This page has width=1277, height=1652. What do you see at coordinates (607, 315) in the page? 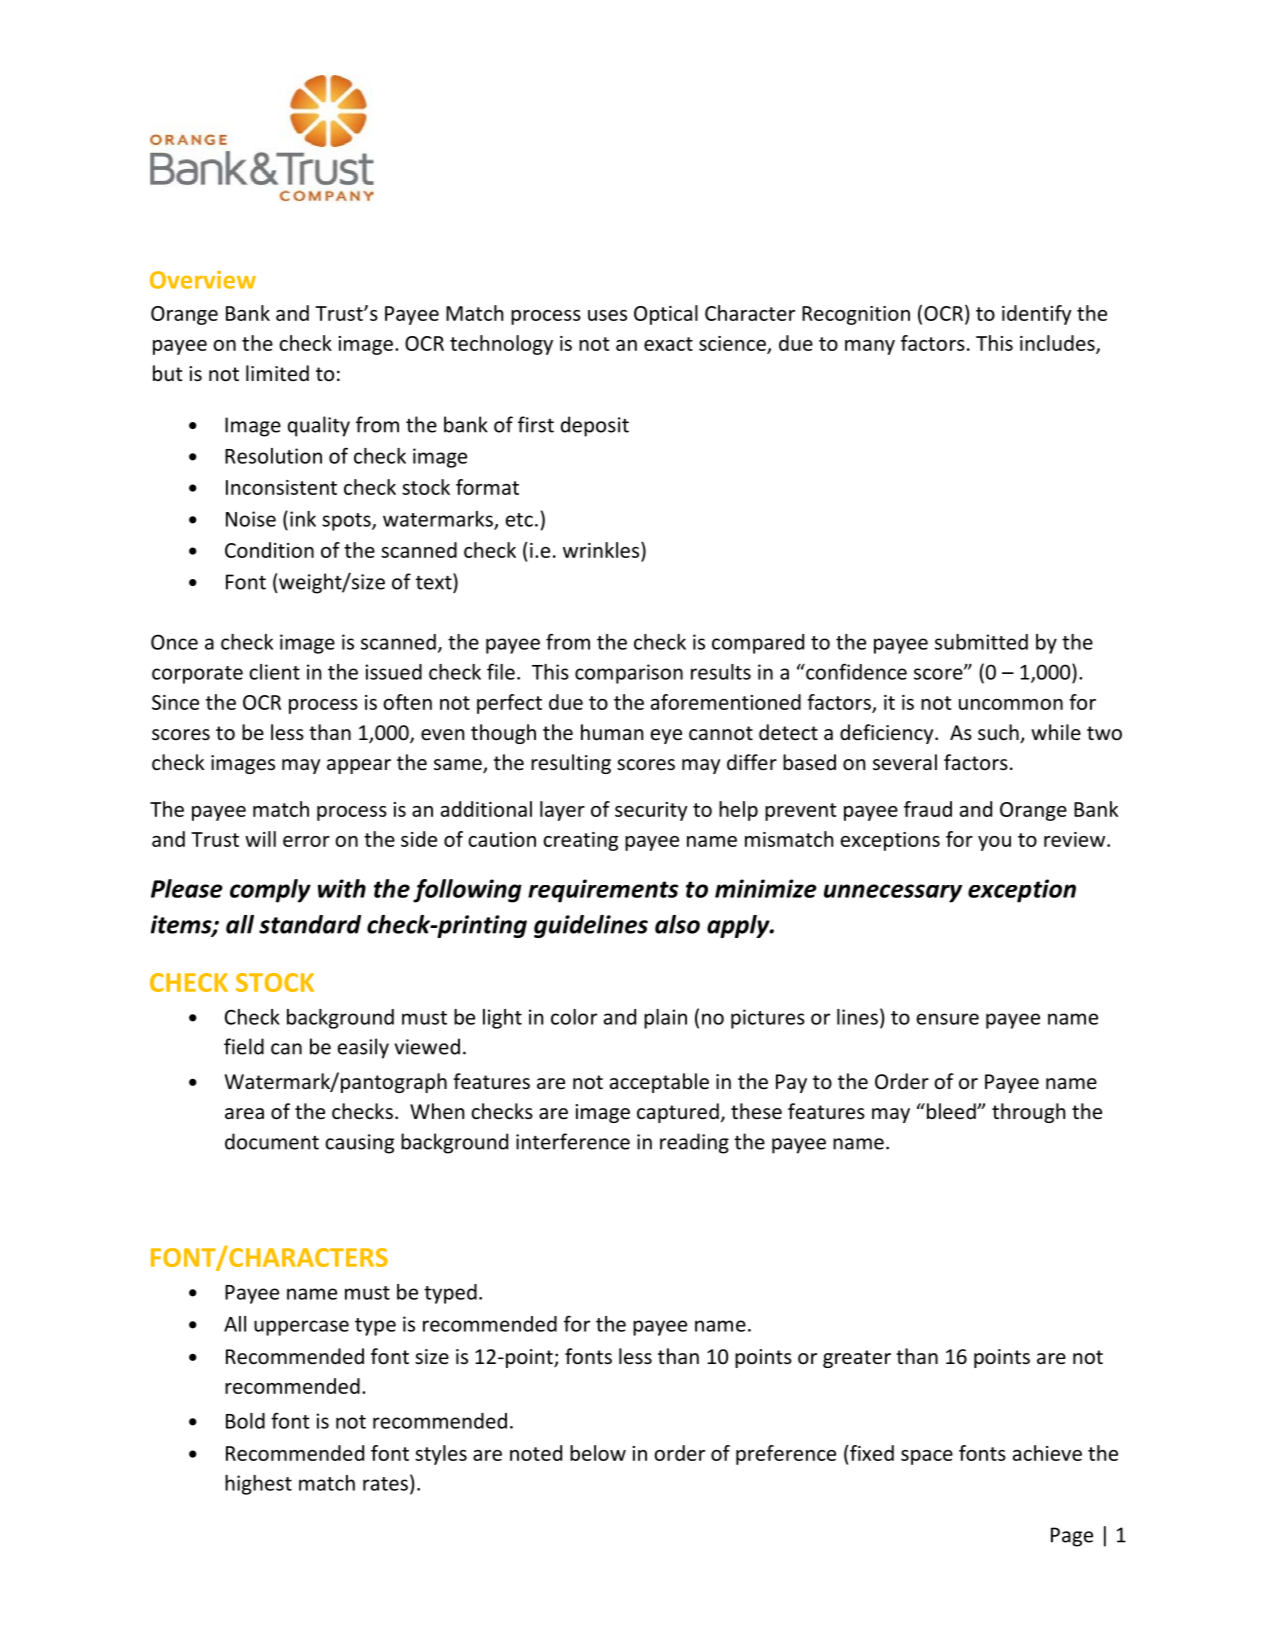
I see `uses` at bounding box center [607, 315].
